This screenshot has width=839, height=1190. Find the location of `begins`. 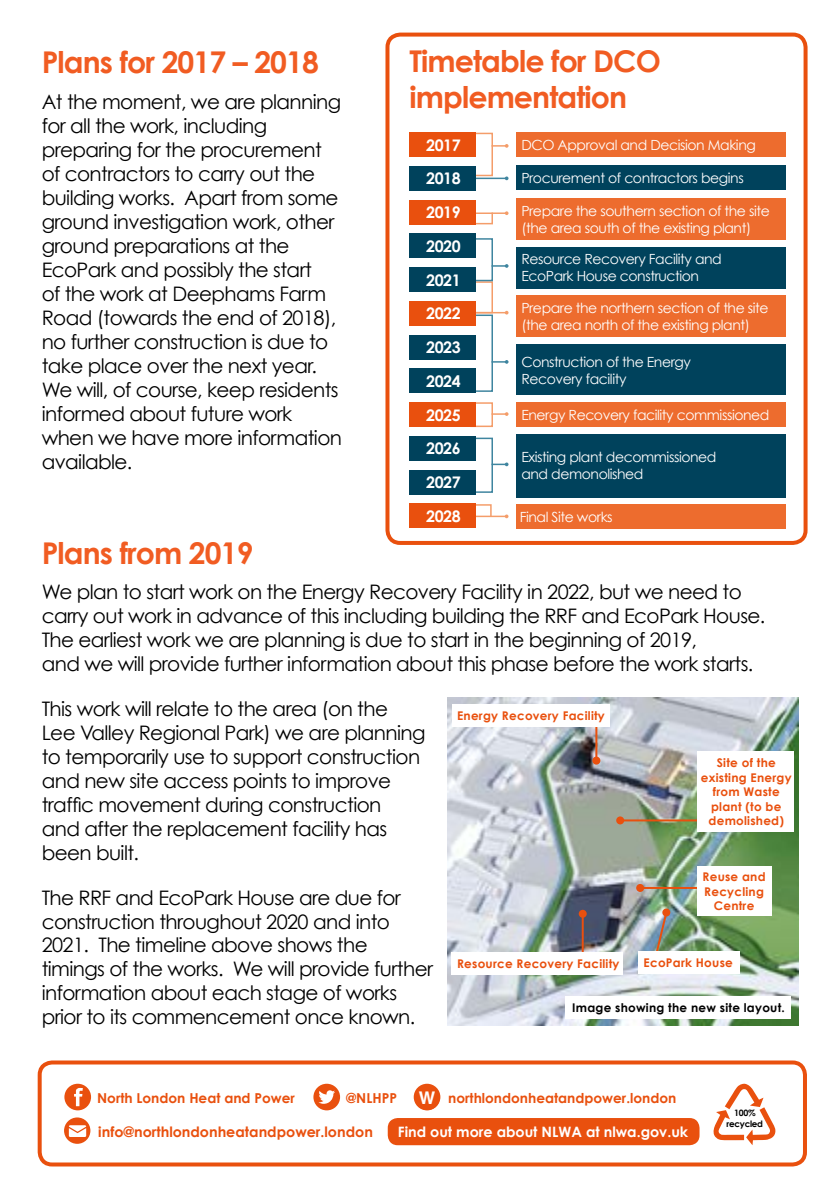

begins is located at coordinates (722, 179).
